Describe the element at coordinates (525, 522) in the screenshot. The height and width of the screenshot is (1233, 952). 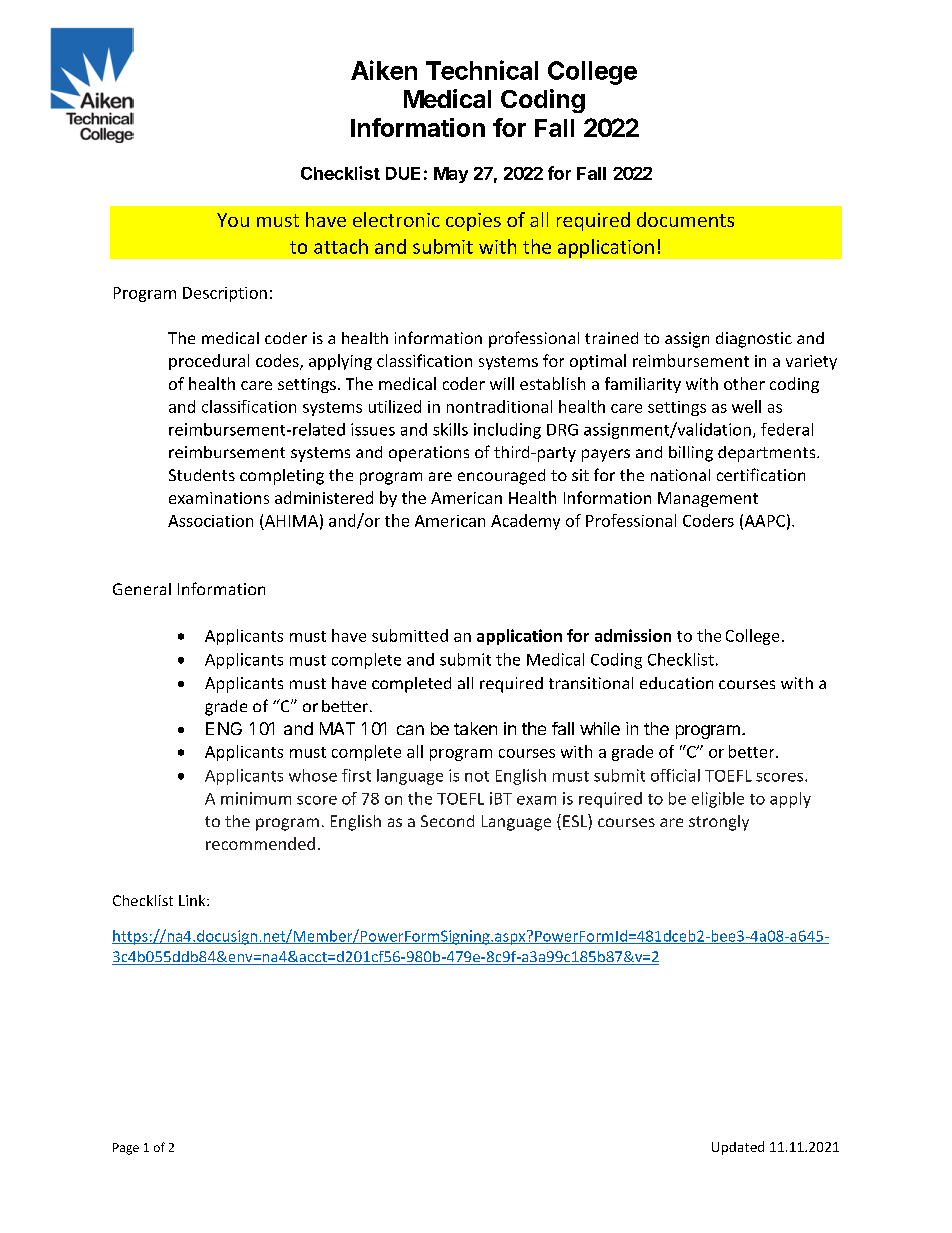
I see `Academy` at that location.
